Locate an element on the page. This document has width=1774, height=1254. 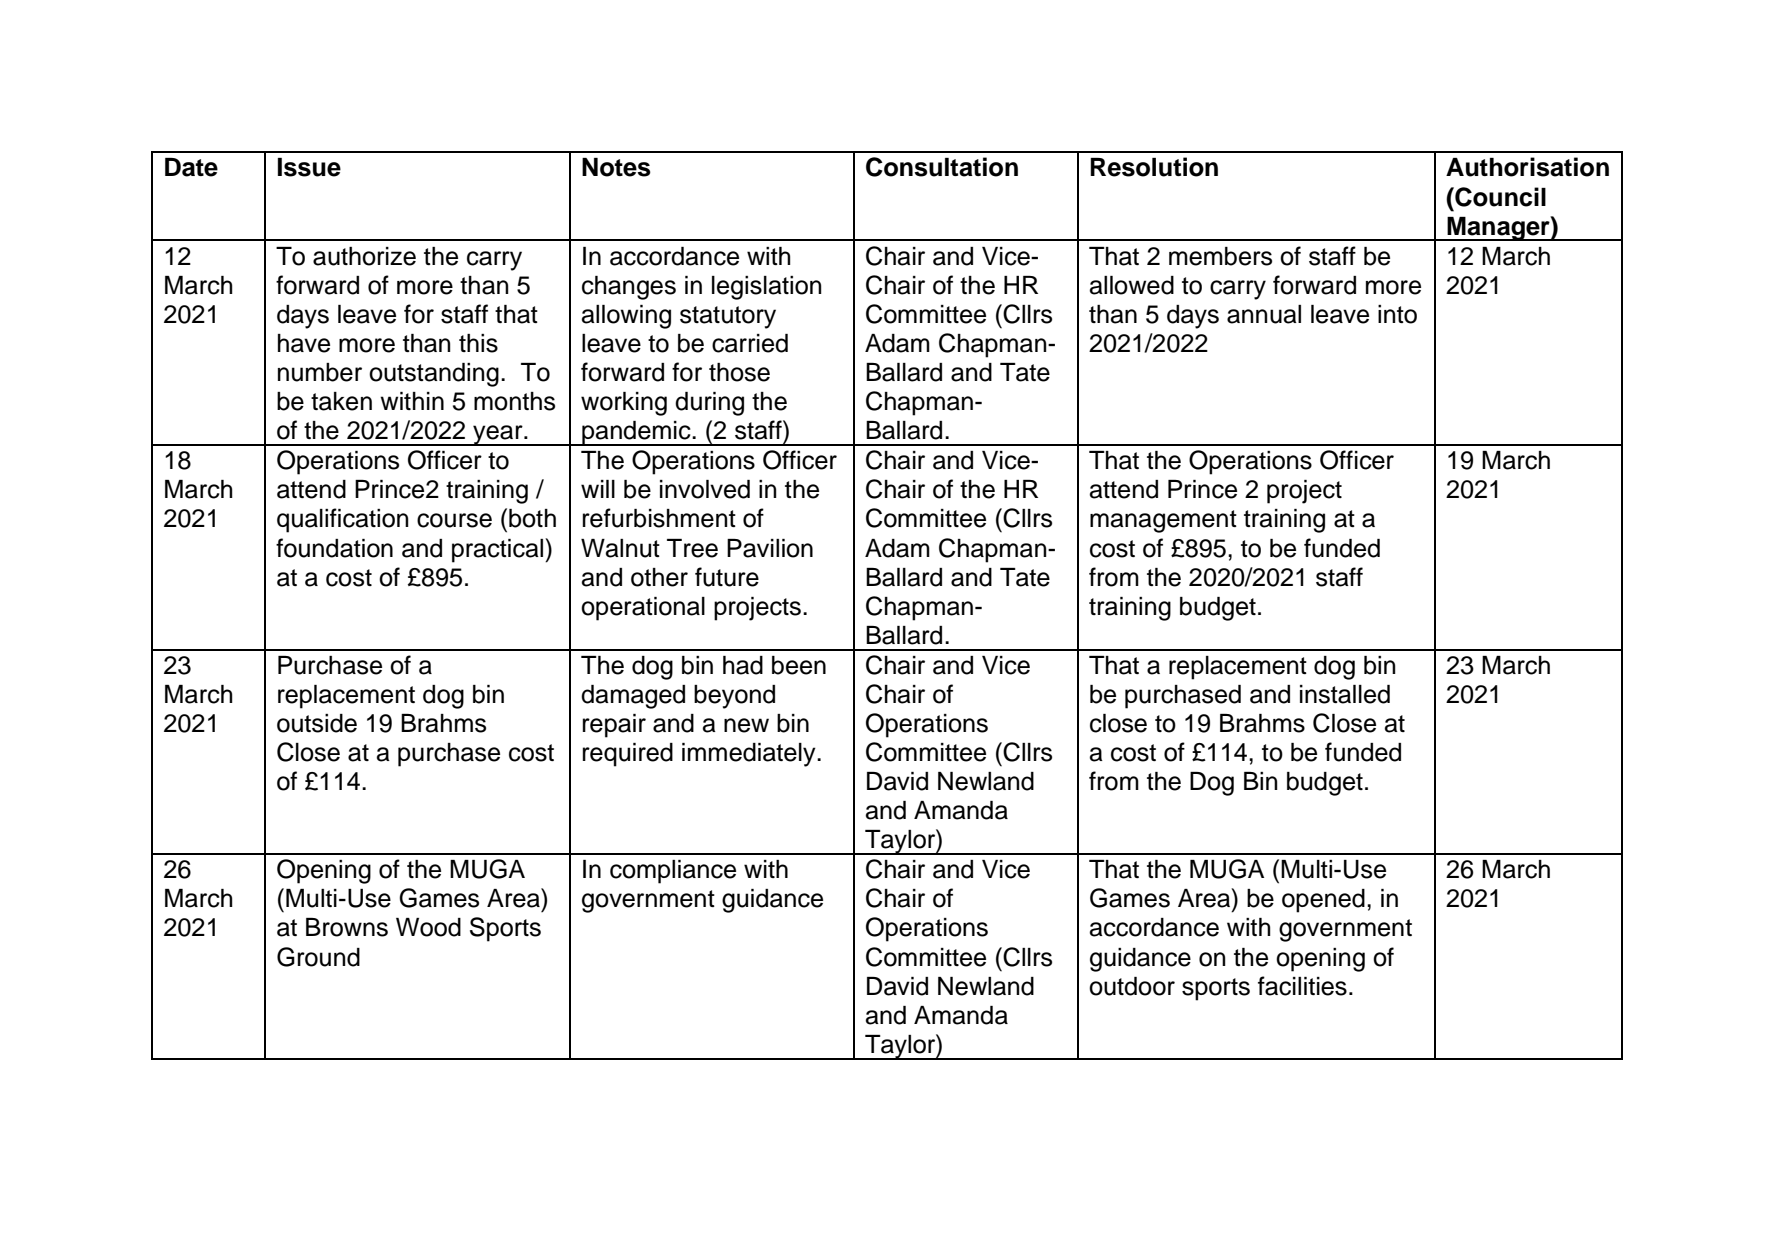
Council is located at coordinates (1499, 197).
